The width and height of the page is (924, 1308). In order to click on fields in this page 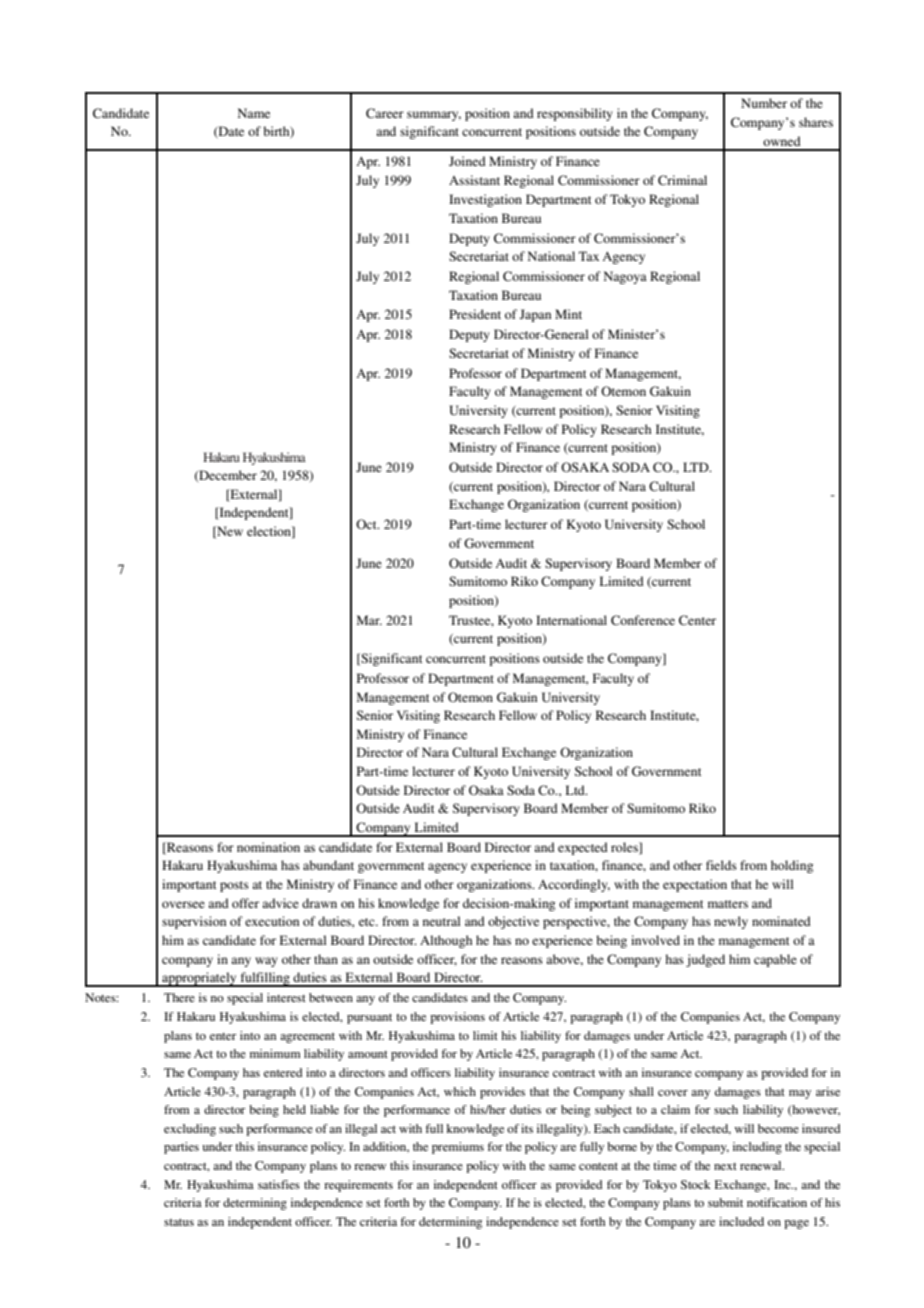, I will do `click(721, 865)`.
